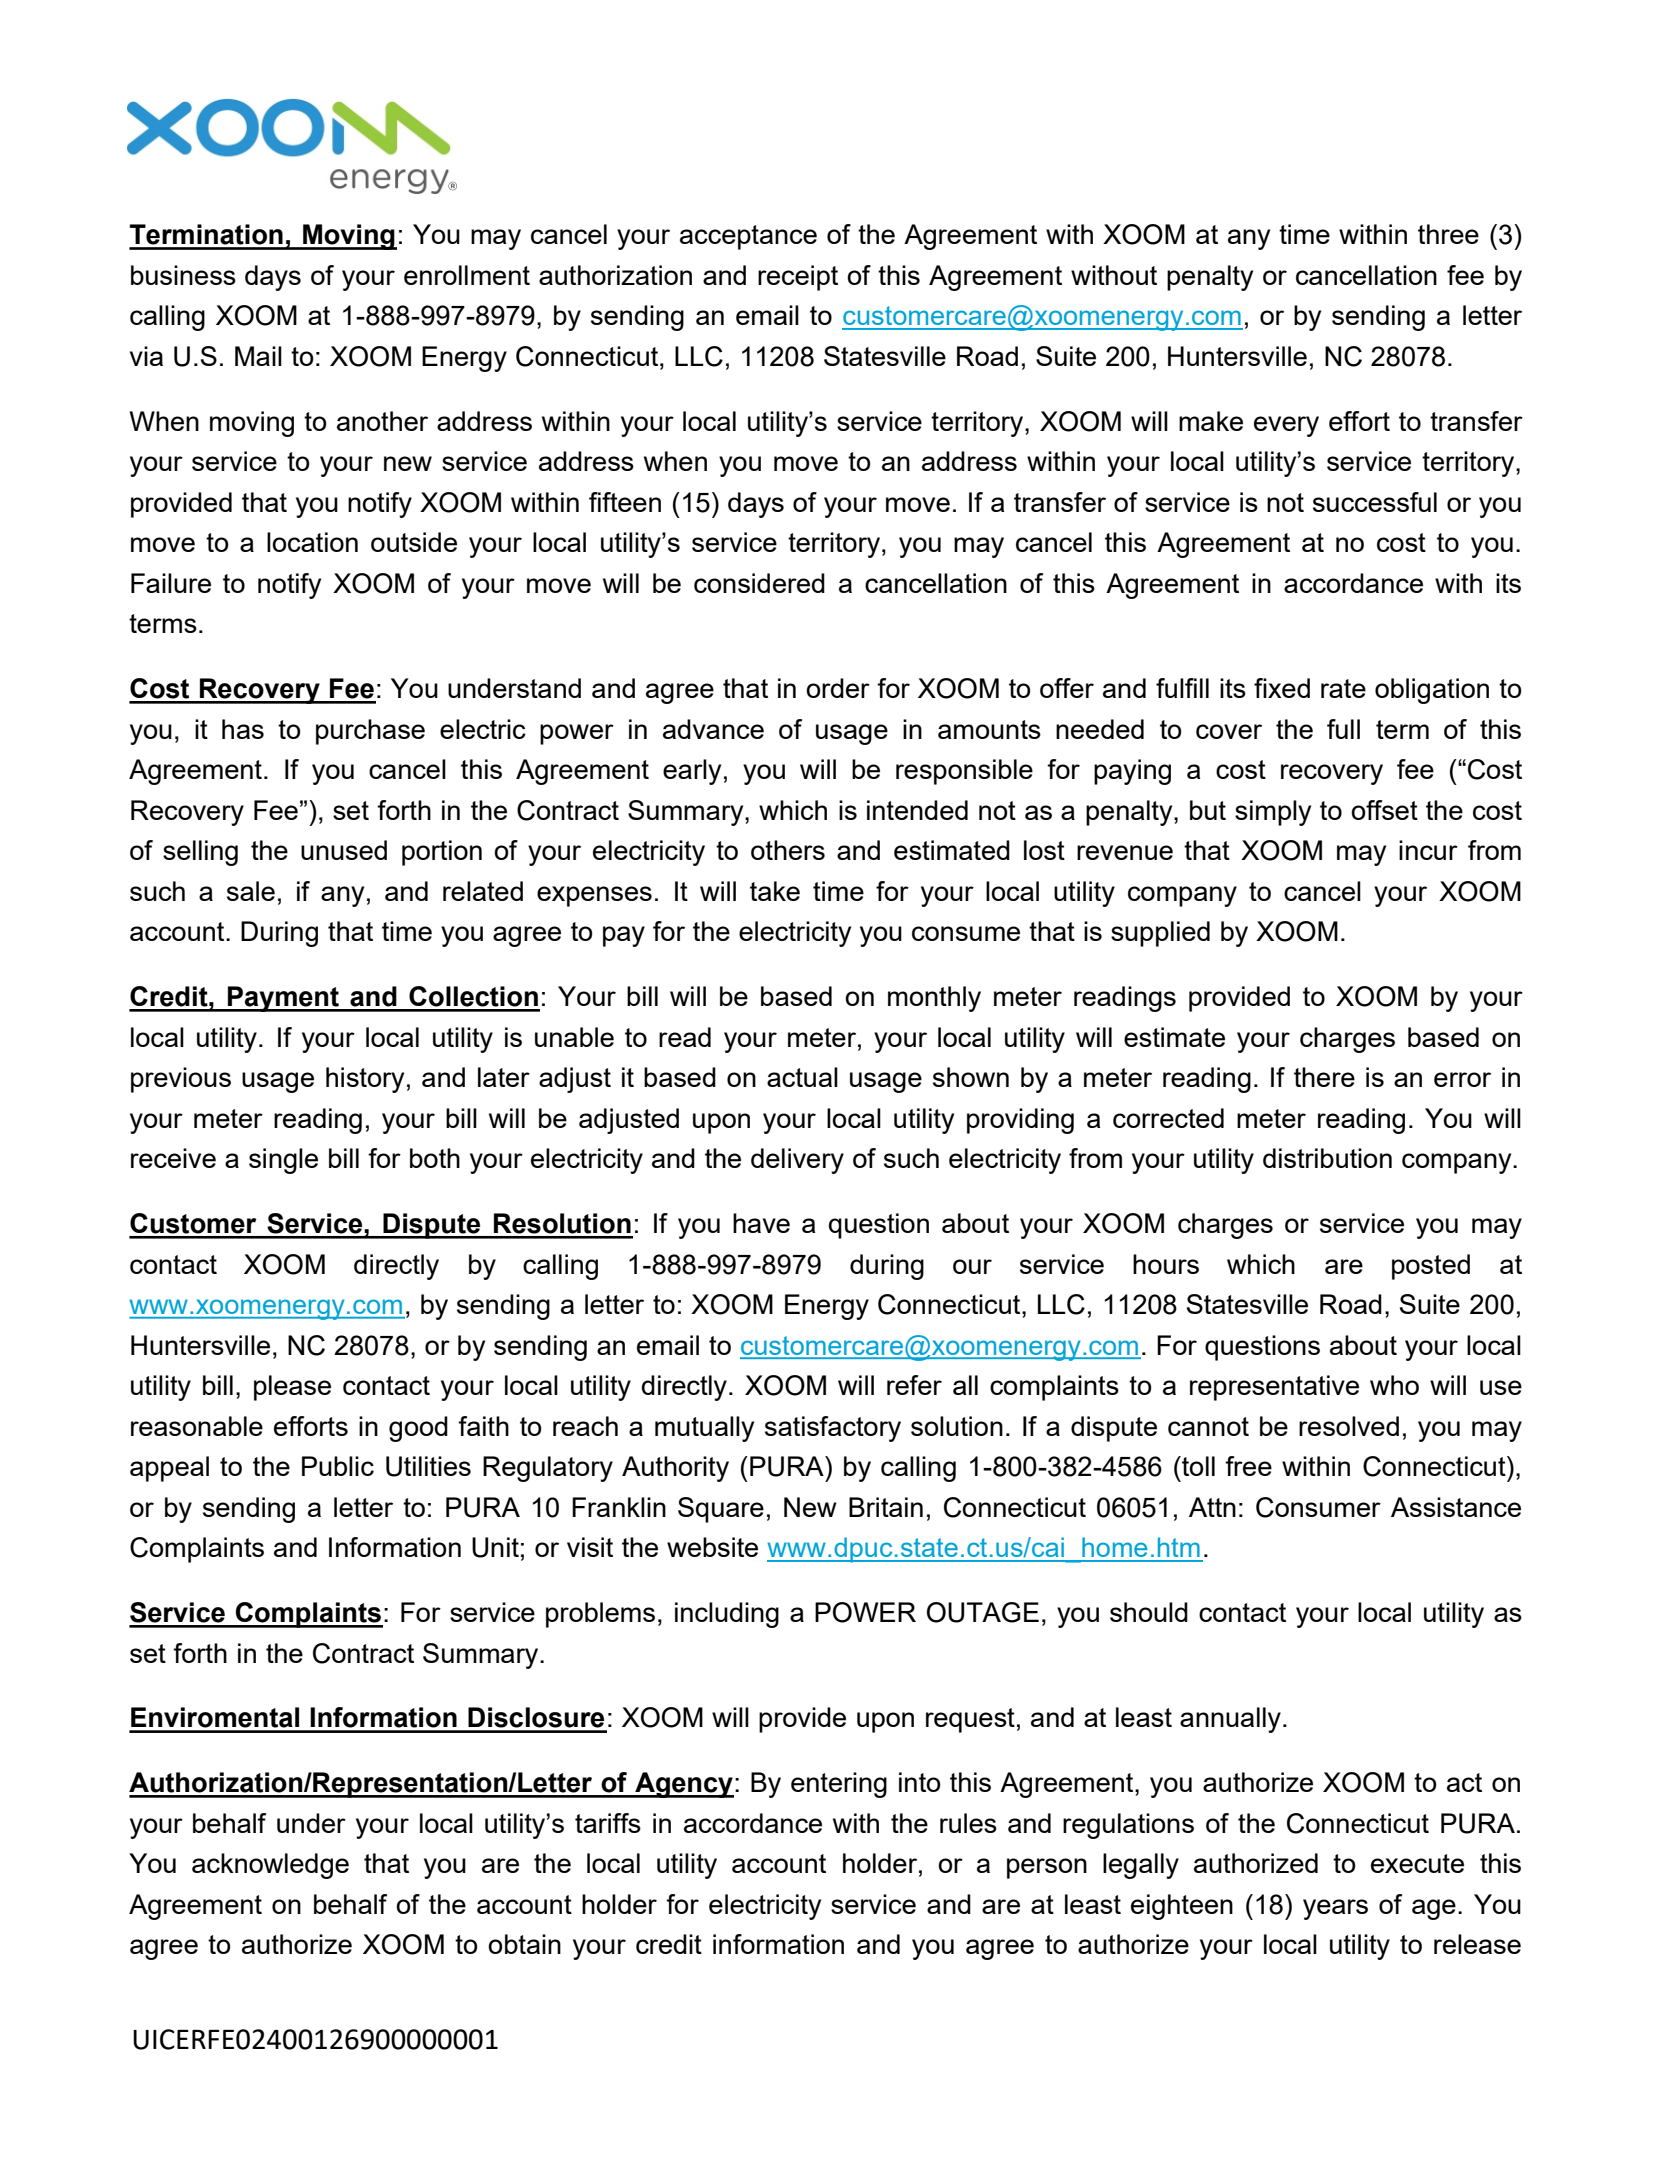  What do you see at coordinates (802, 1077) in the document?
I see `actual` at bounding box center [802, 1077].
